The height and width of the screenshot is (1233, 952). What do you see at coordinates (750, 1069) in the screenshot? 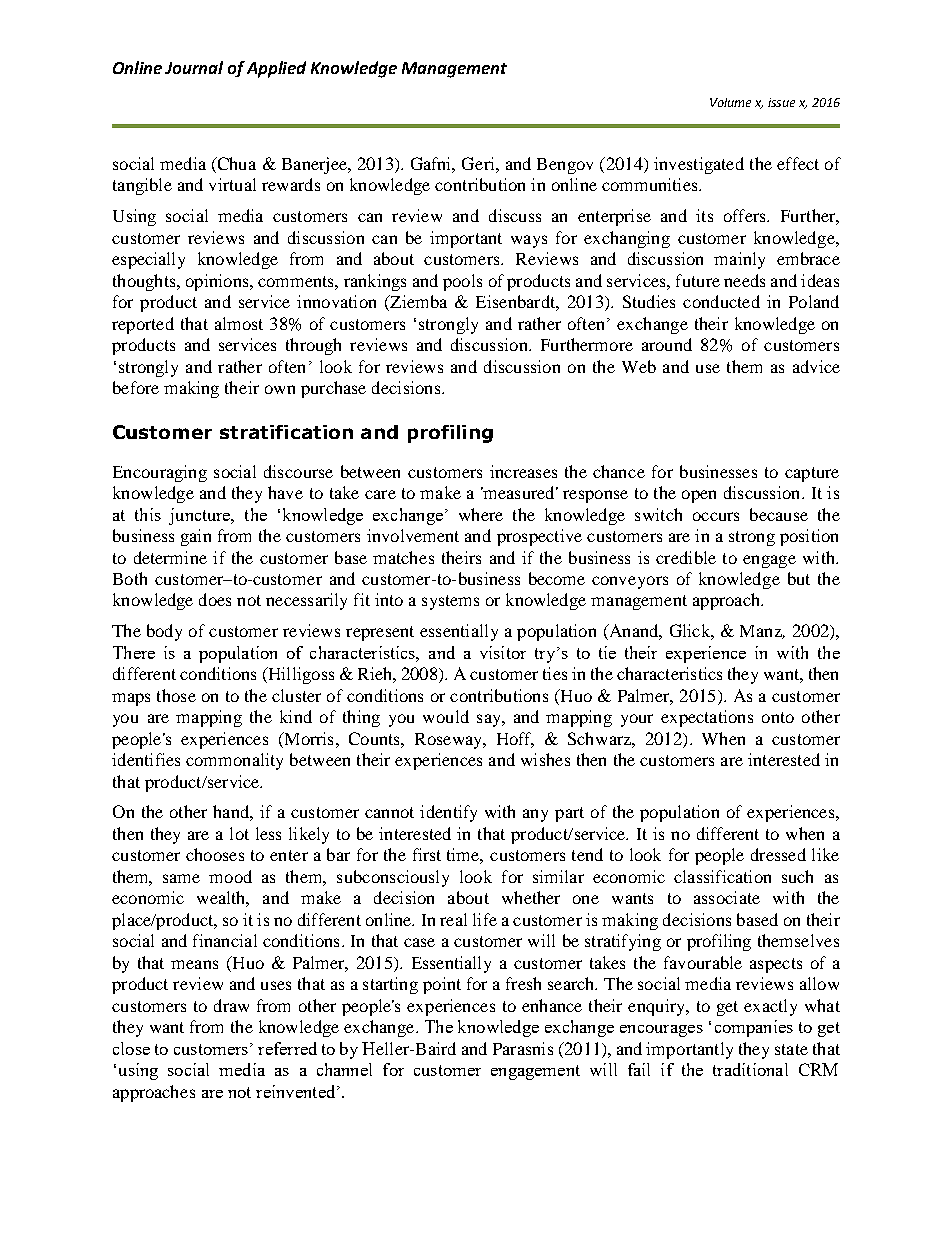
I see `traditional` at bounding box center [750, 1069].
